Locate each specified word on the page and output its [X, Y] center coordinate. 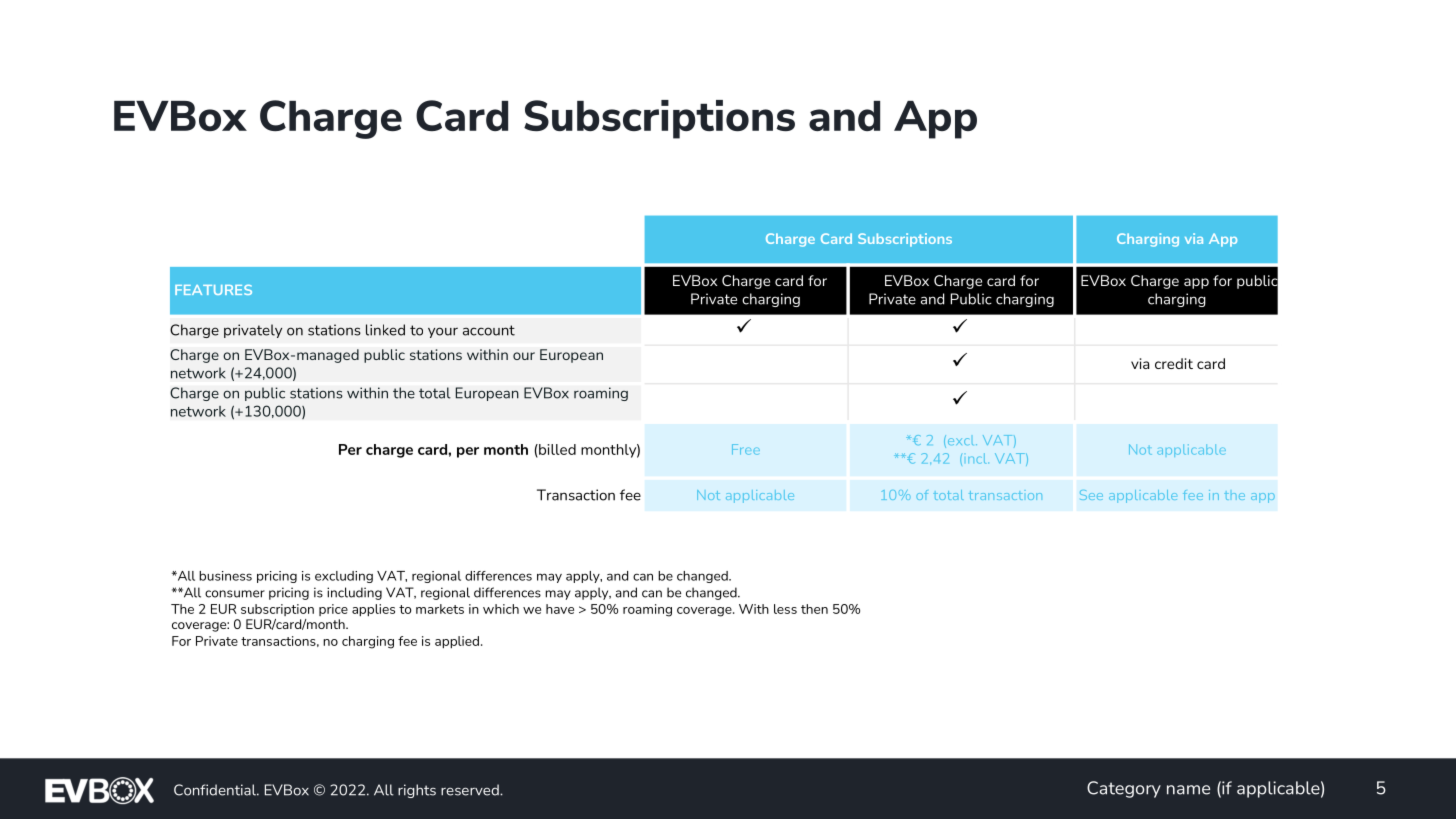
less [785, 609]
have [560, 609]
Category [1124, 789]
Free [746, 449]
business [225, 576]
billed [556, 450]
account [489, 330]
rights [417, 791]
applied [457, 642]
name [1188, 790]
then [814, 609]
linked [385, 330]
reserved [471, 790]
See [1091, 495]
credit [1174, 363]
